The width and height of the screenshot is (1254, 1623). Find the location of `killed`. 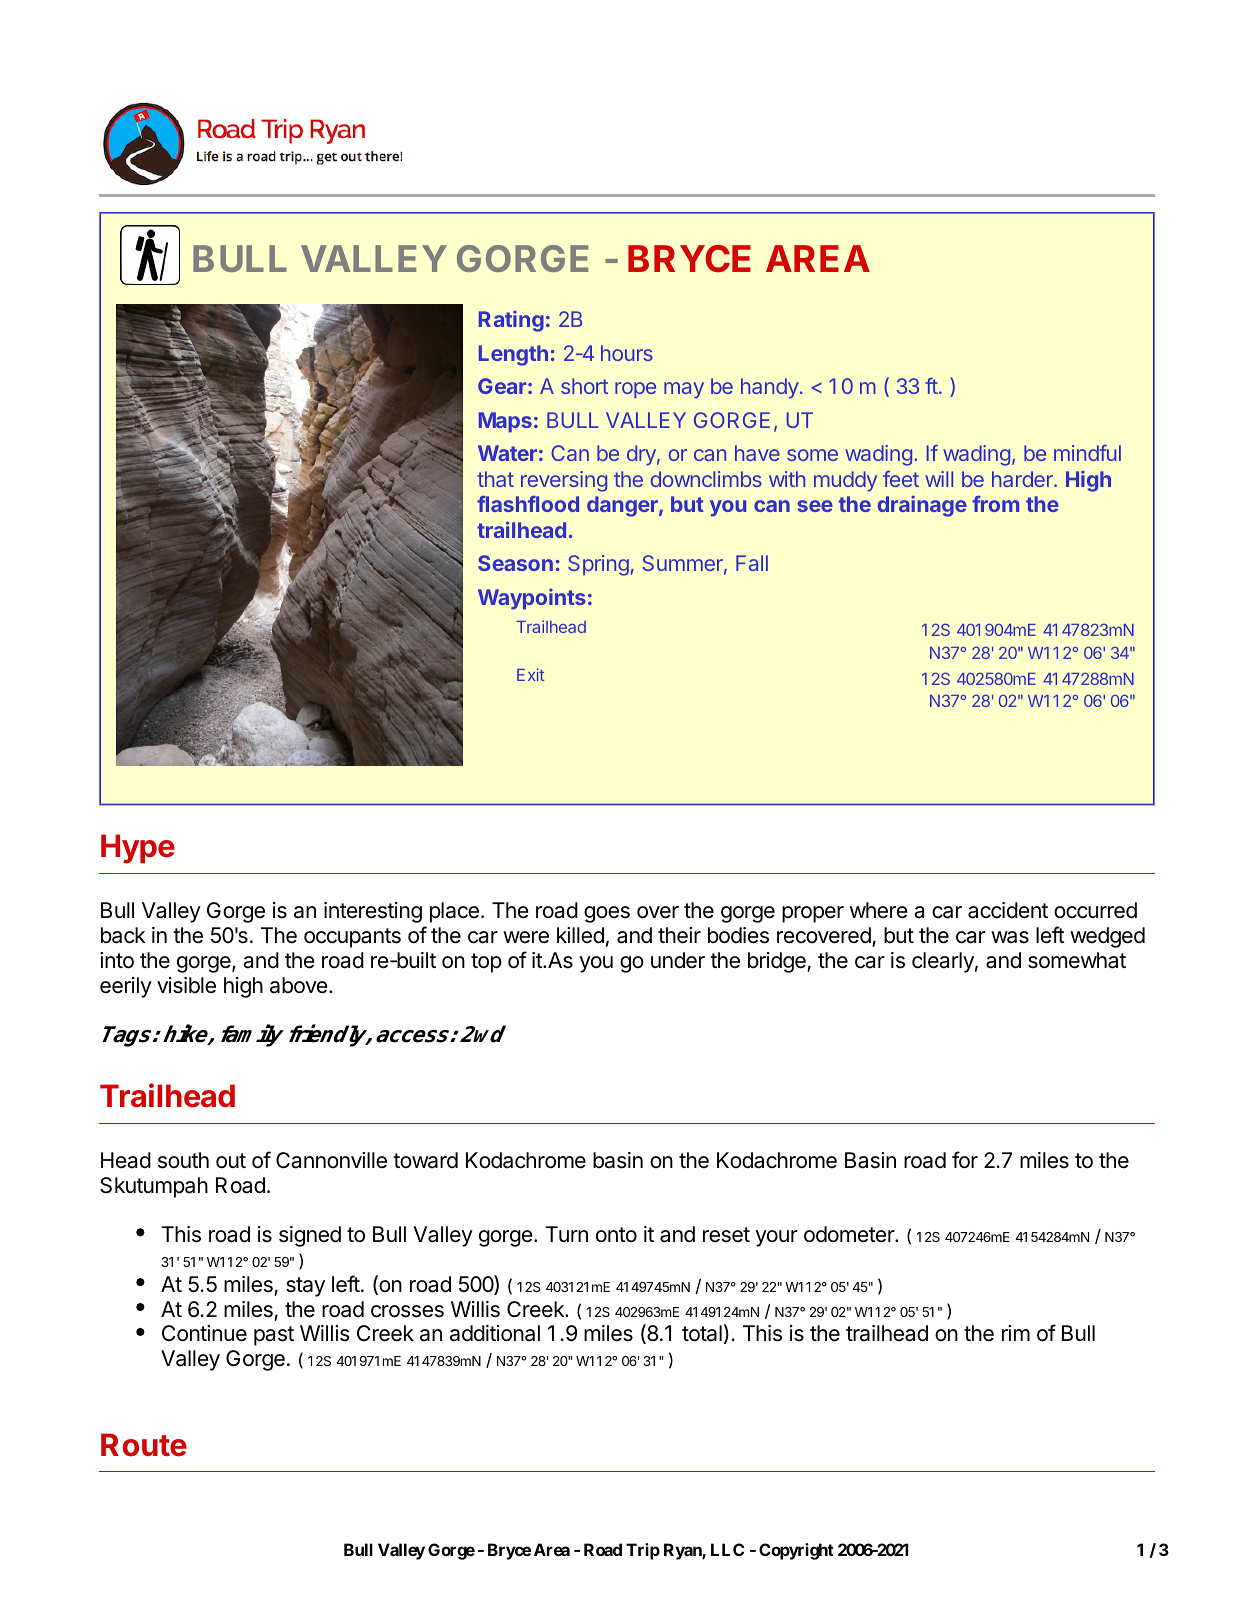

killed is located at coordinates (580, 935).
